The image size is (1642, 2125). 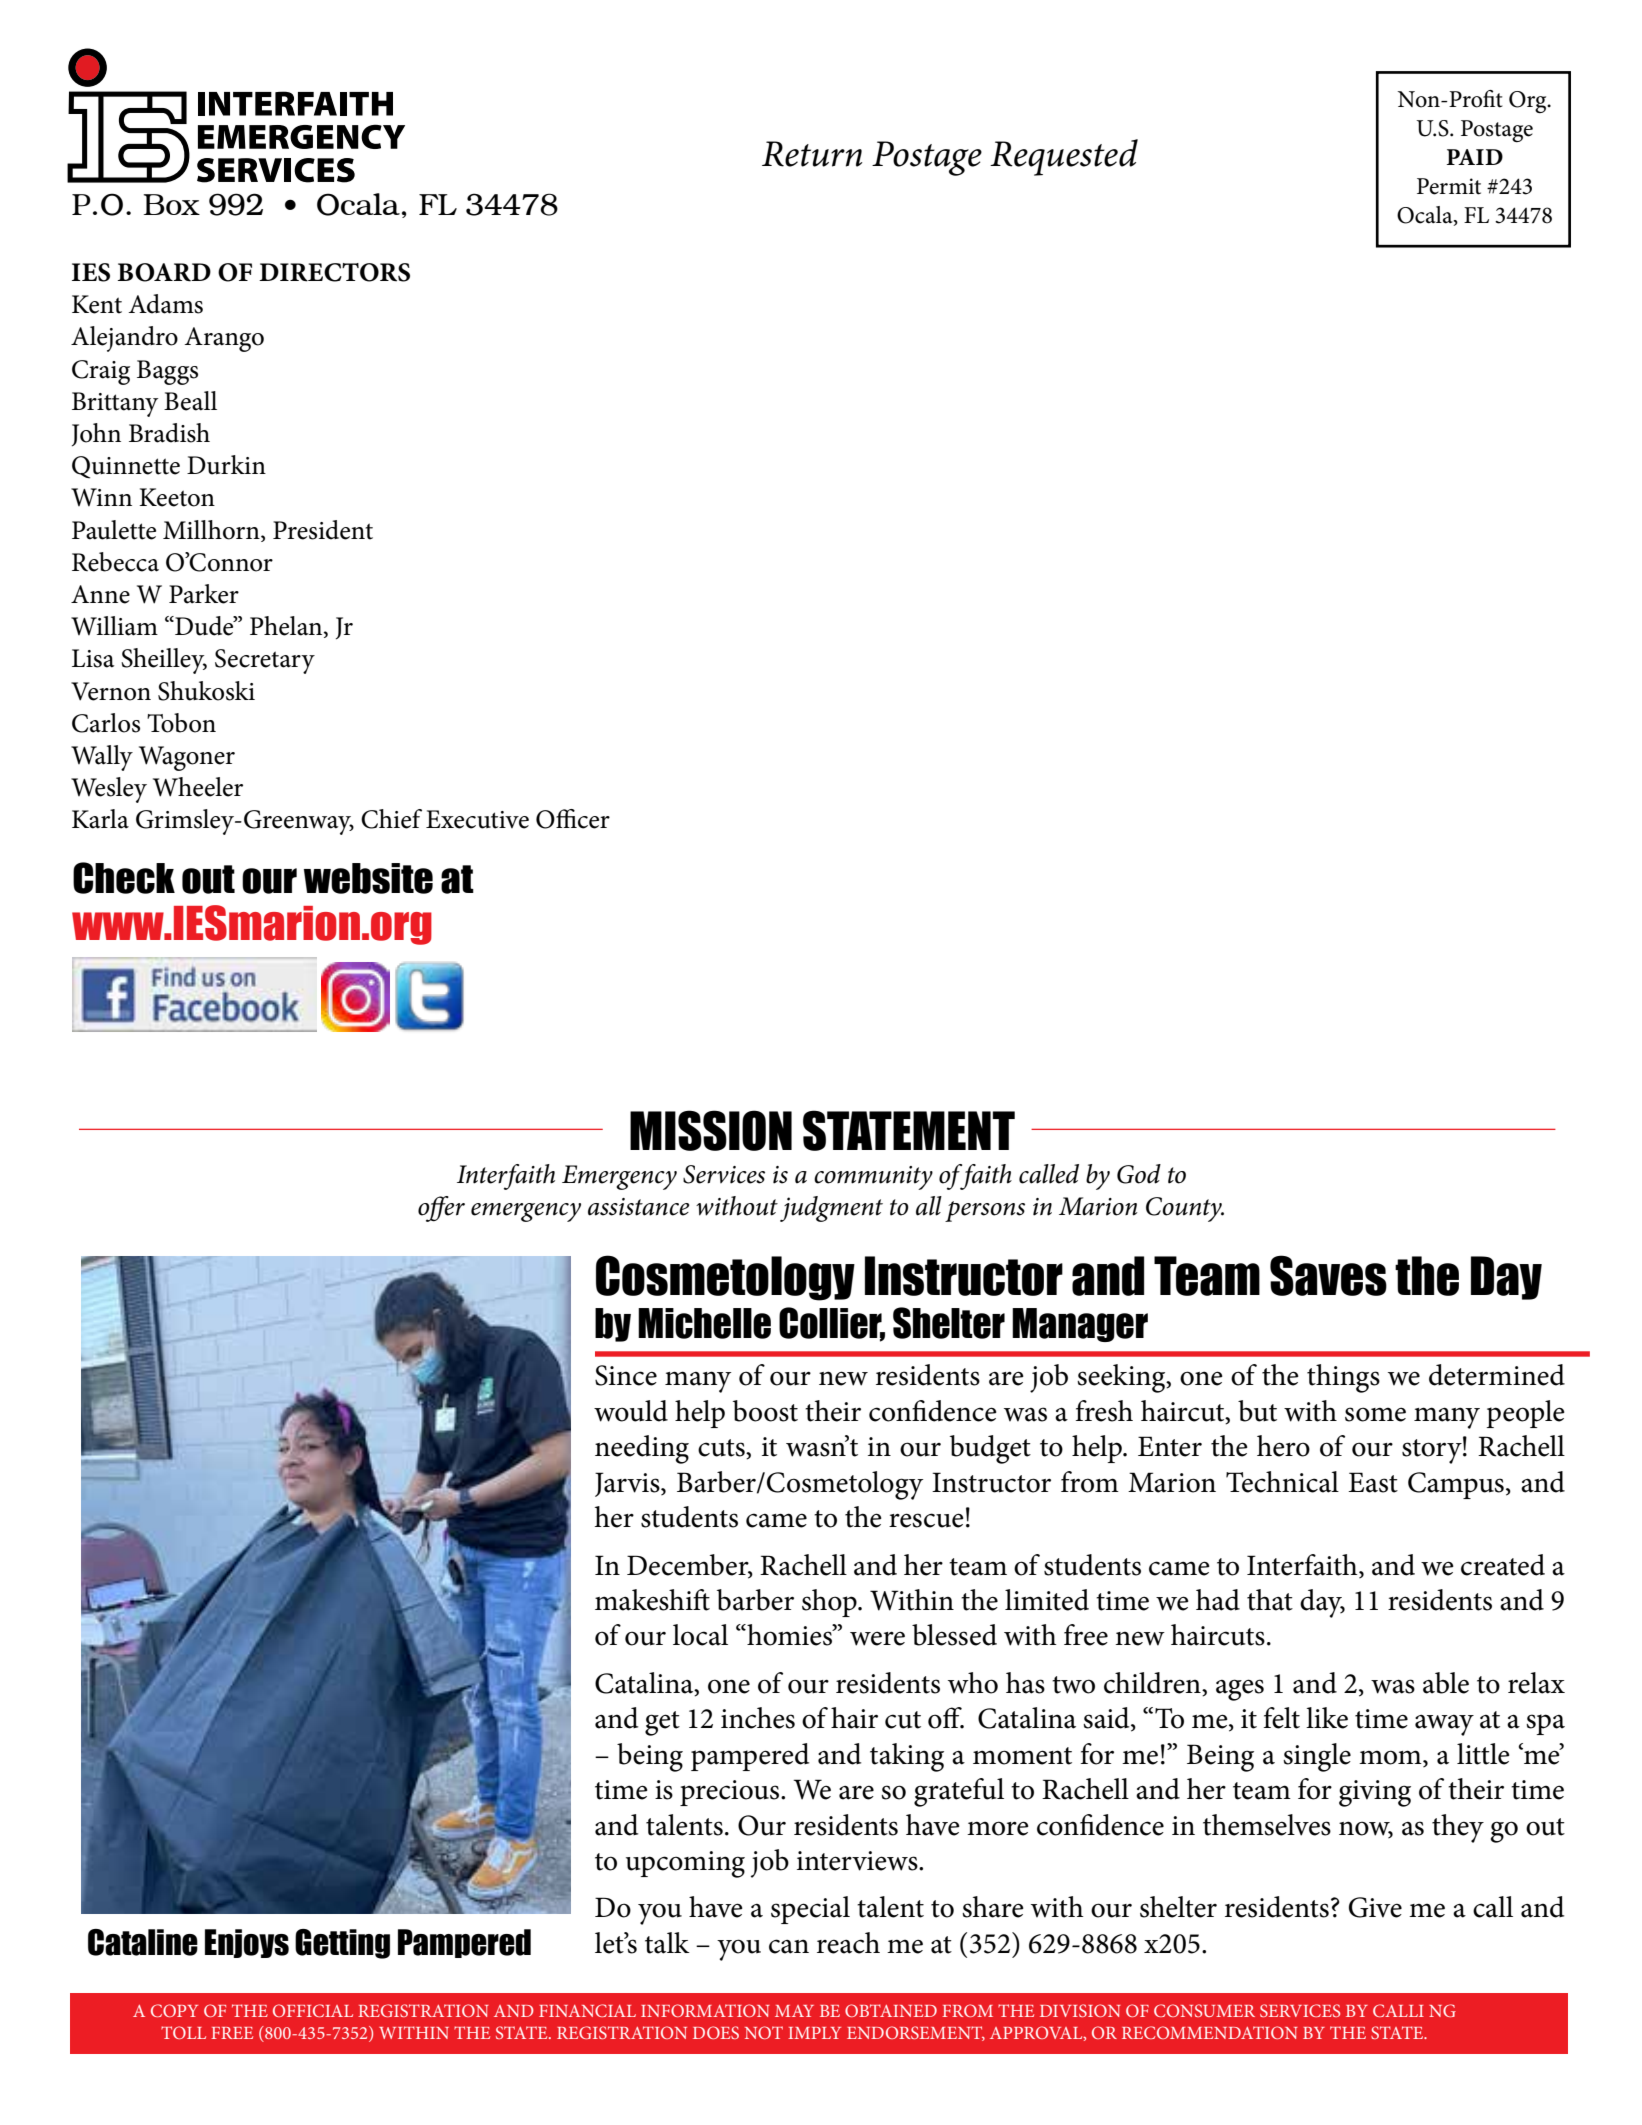 I want to click on Secretary, so click(x=265, y=661).
